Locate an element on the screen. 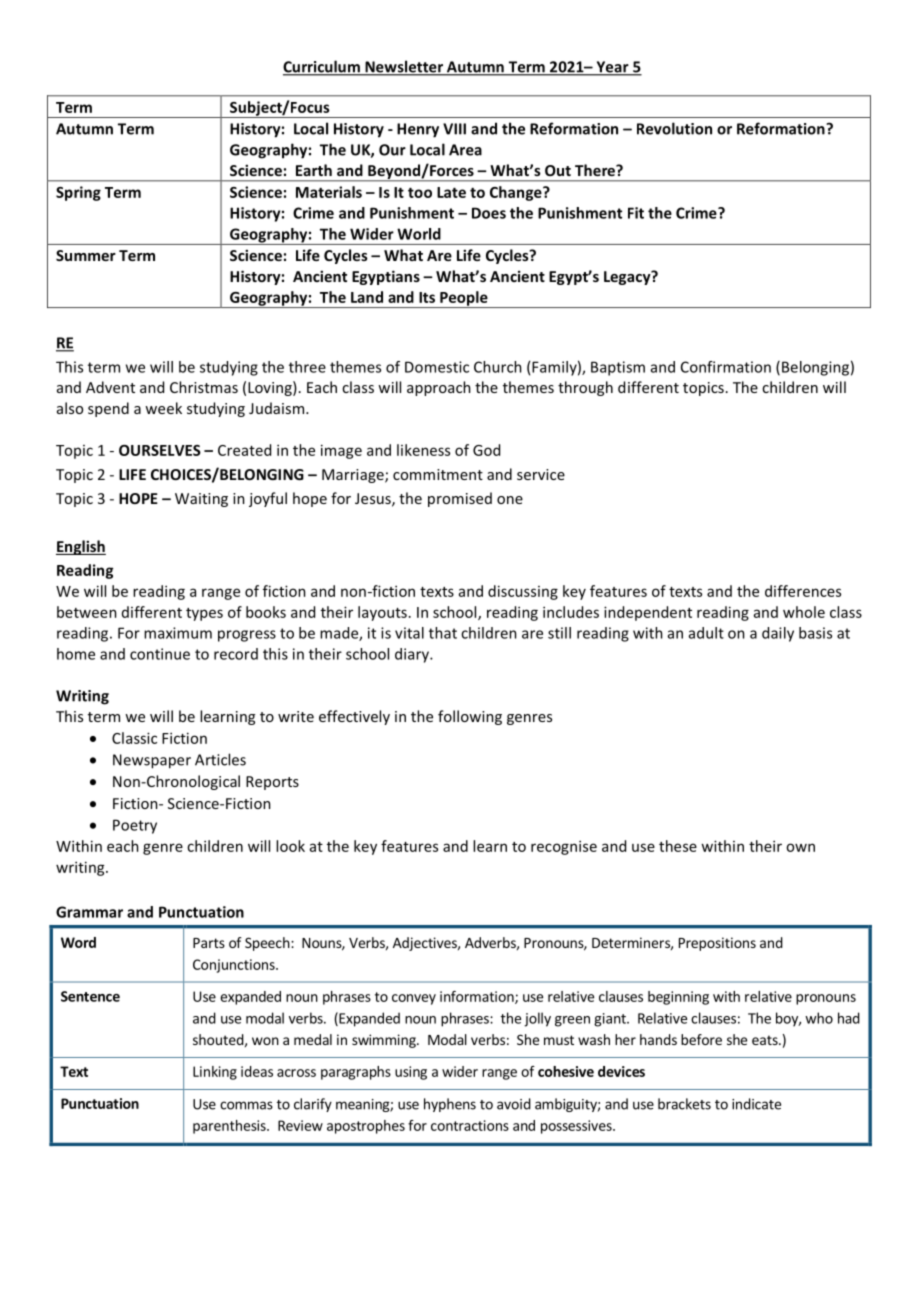 This screenshot has height=1308, width=924. Linking is located at coordinates (215, 1073).
